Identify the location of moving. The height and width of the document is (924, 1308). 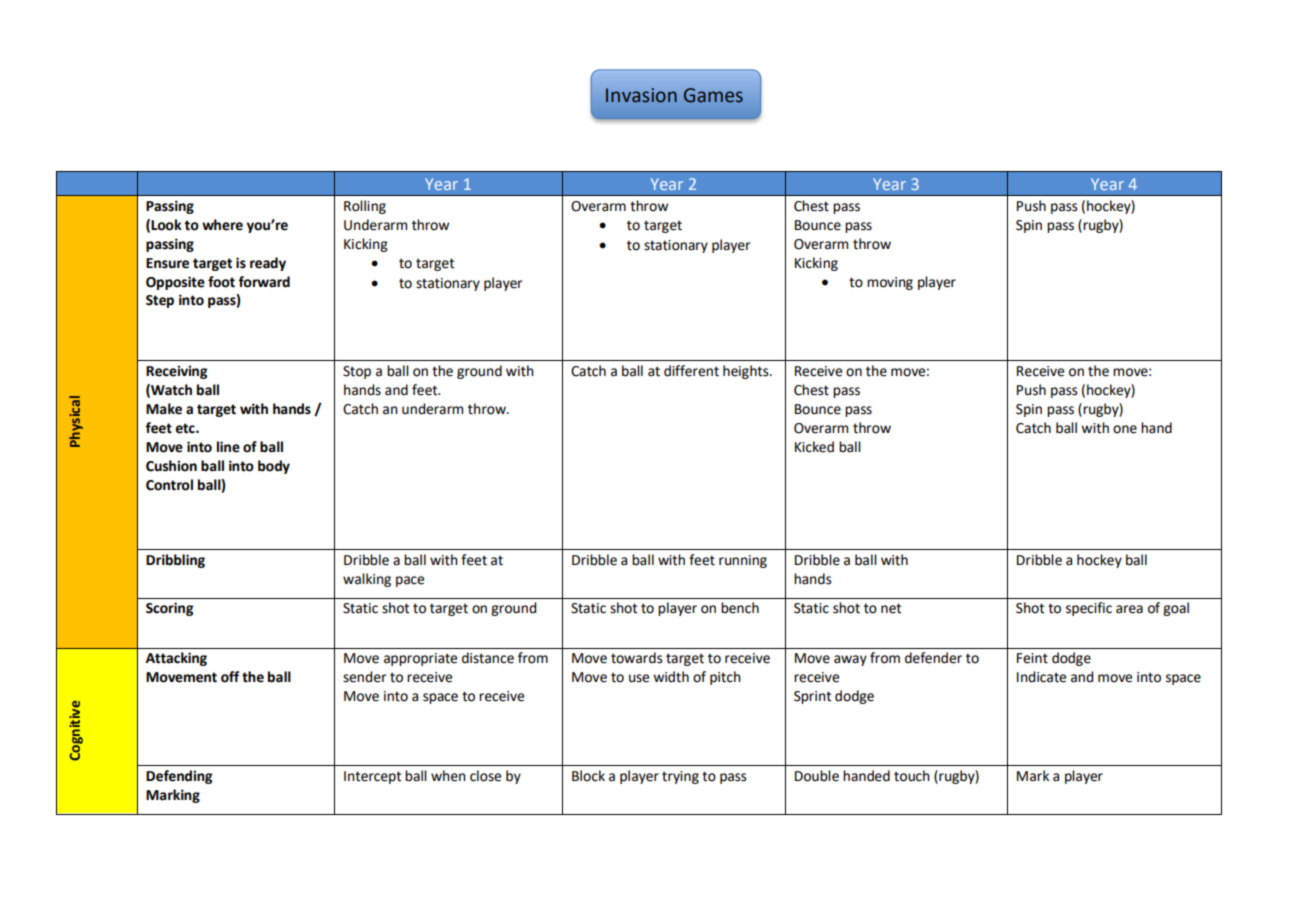
(890, 283).
